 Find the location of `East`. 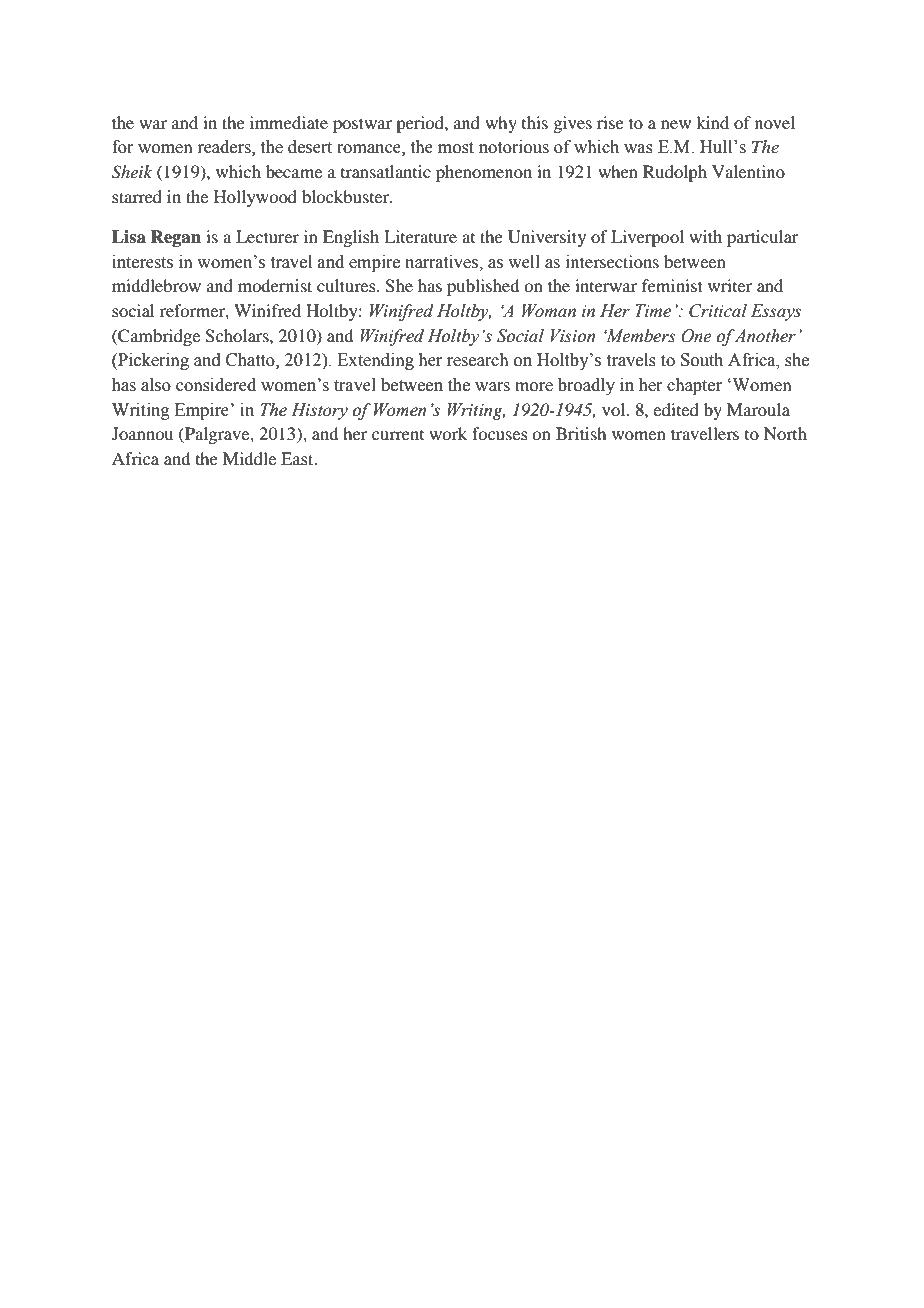

East is located at coordinates (298, 458).
